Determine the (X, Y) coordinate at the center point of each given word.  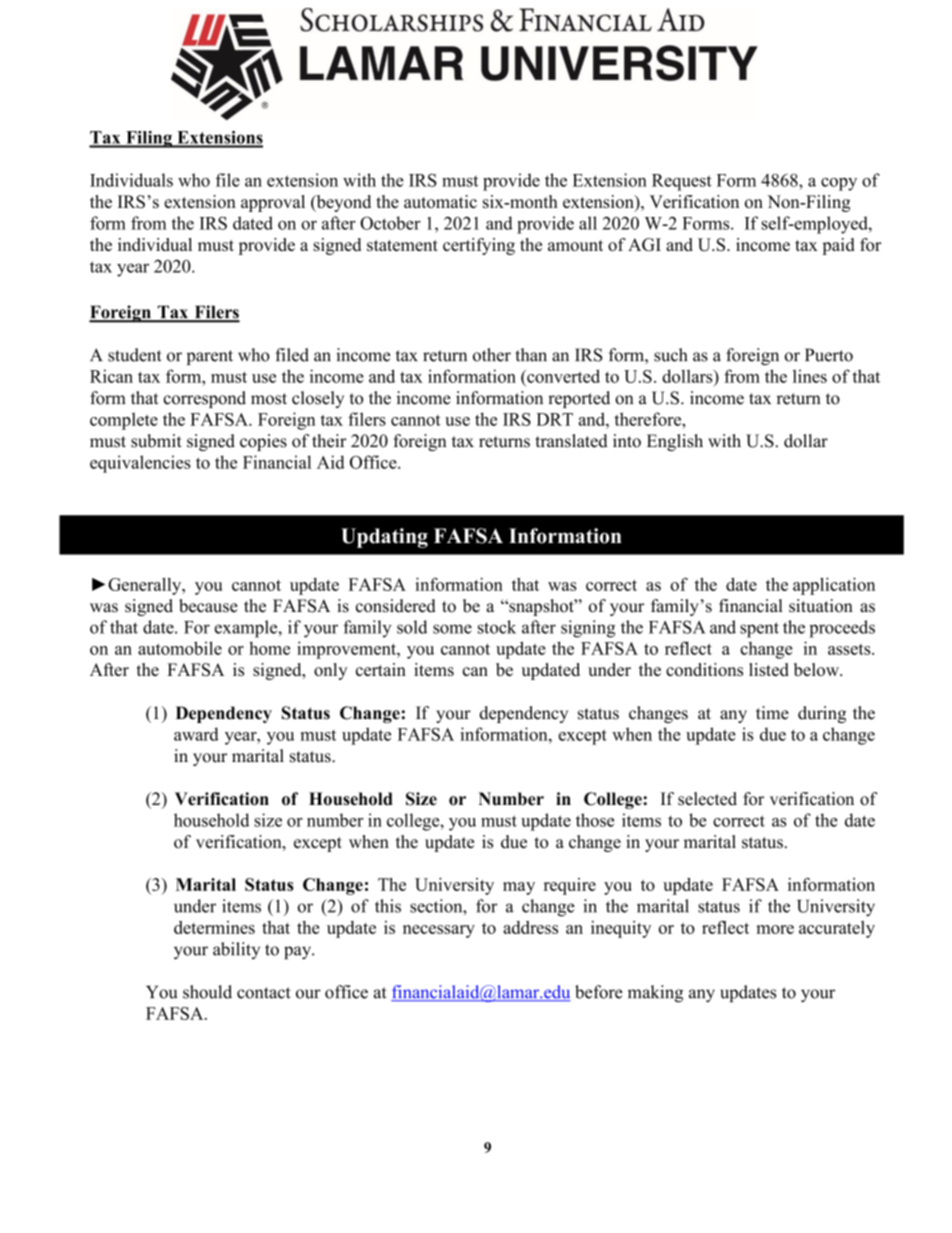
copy (839, 184)
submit (156, 441)
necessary (439, 931)
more (775, 929)
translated (571, 441)
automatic (440, 201)
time (772, 713)
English (675, 442)
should (207, 992)
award (196, 734)
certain (381, 669)
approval (273, 203)
